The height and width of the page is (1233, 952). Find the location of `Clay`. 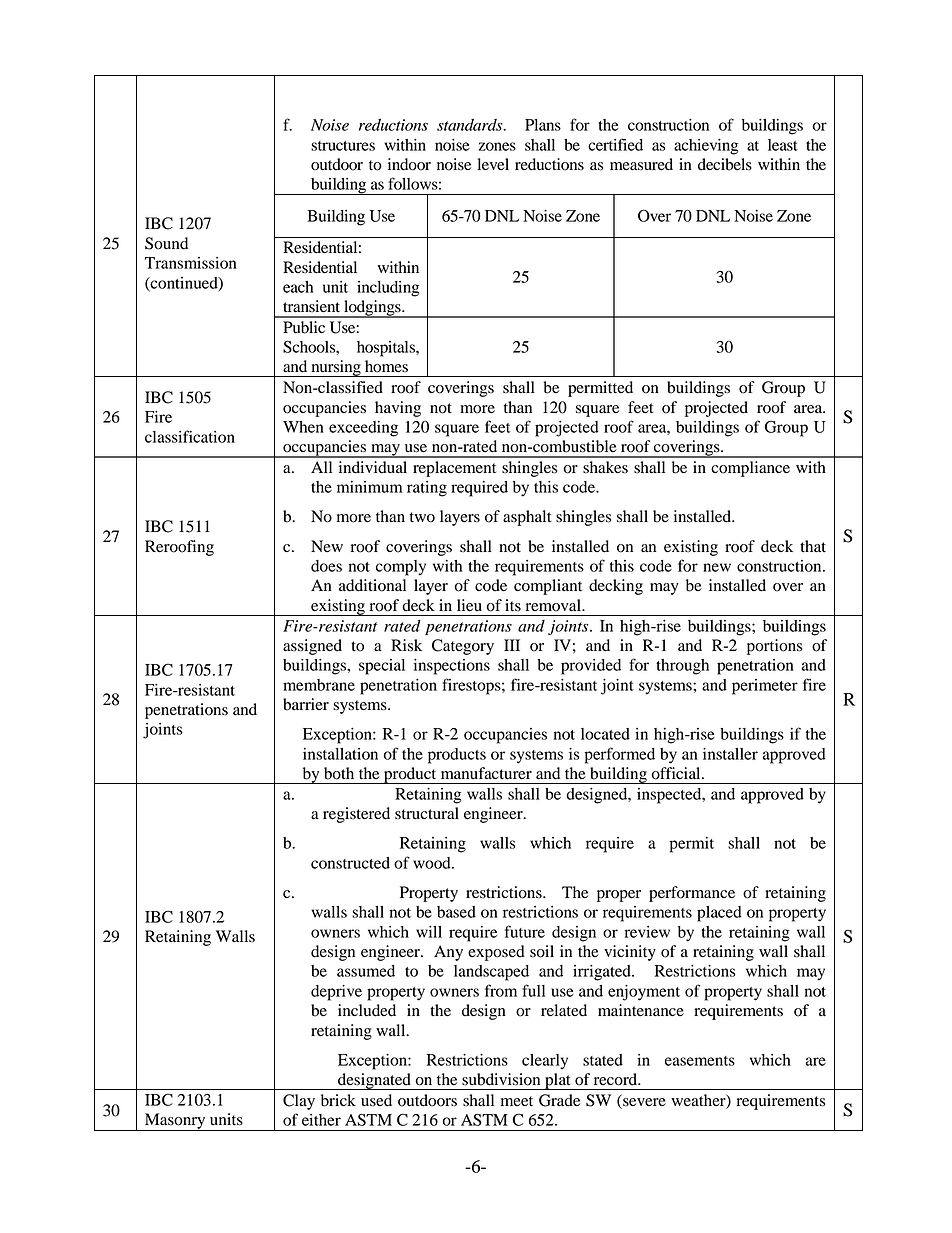

Clay is located at coordinates (299, 1102).
